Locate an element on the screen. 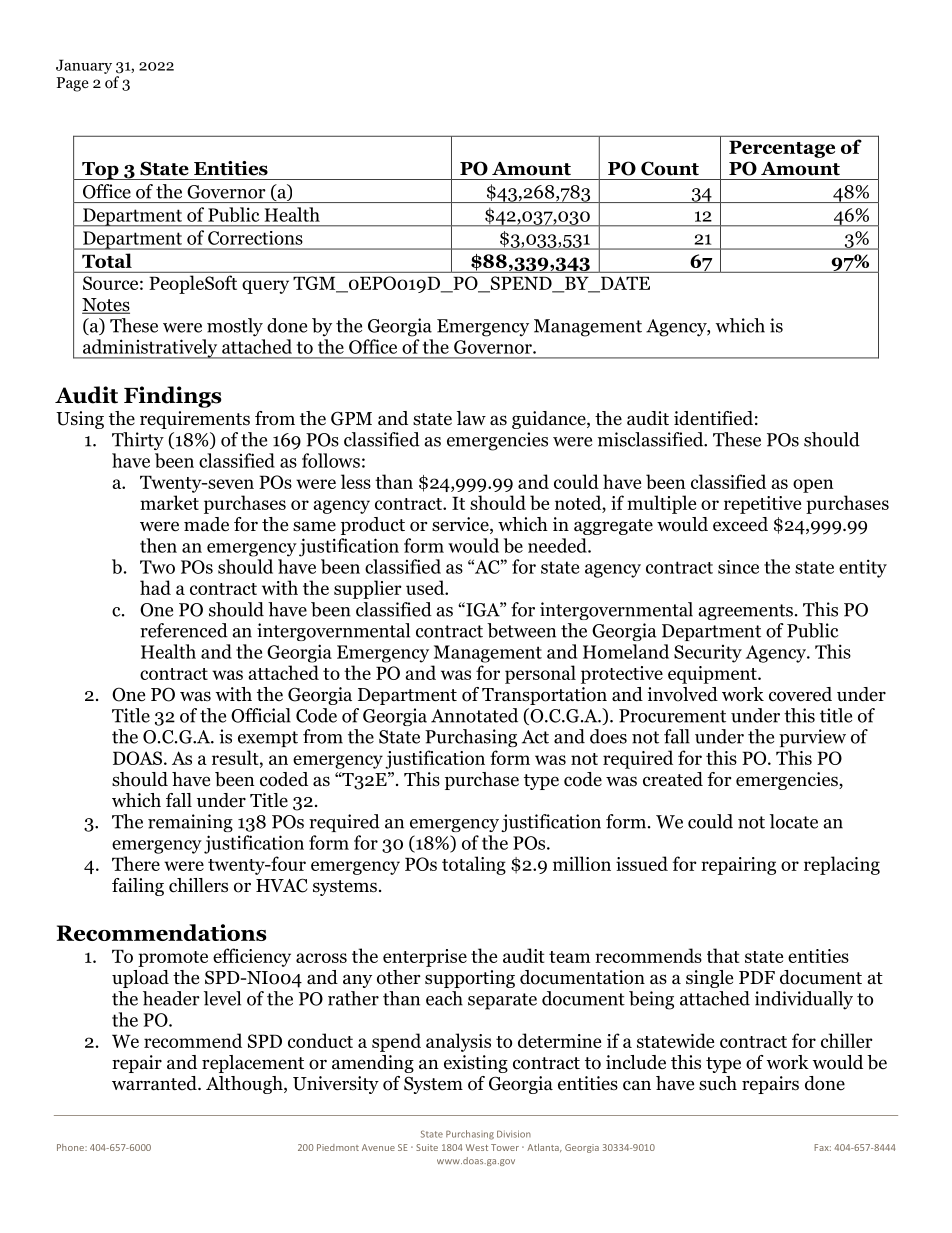 The height and width of the screenshot is (1233, 952). January is located at coordinates (84, 66).
